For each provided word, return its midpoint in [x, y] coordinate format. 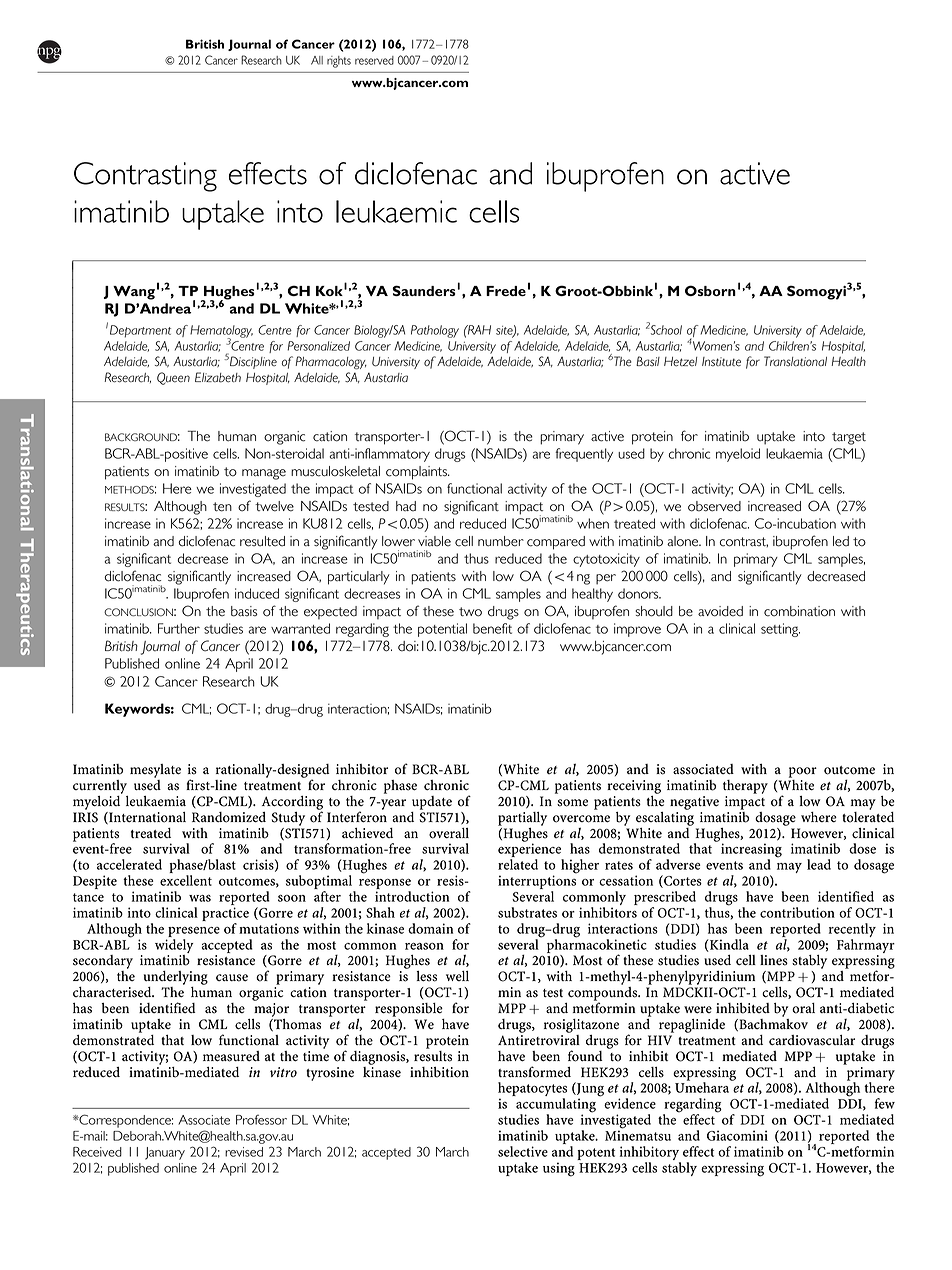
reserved [374, 60]
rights [339, 62]
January [165, 1153]
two [470, 612]
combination [799, 611]
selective [523, 1151]
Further [179, 628]
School [666, 330]
